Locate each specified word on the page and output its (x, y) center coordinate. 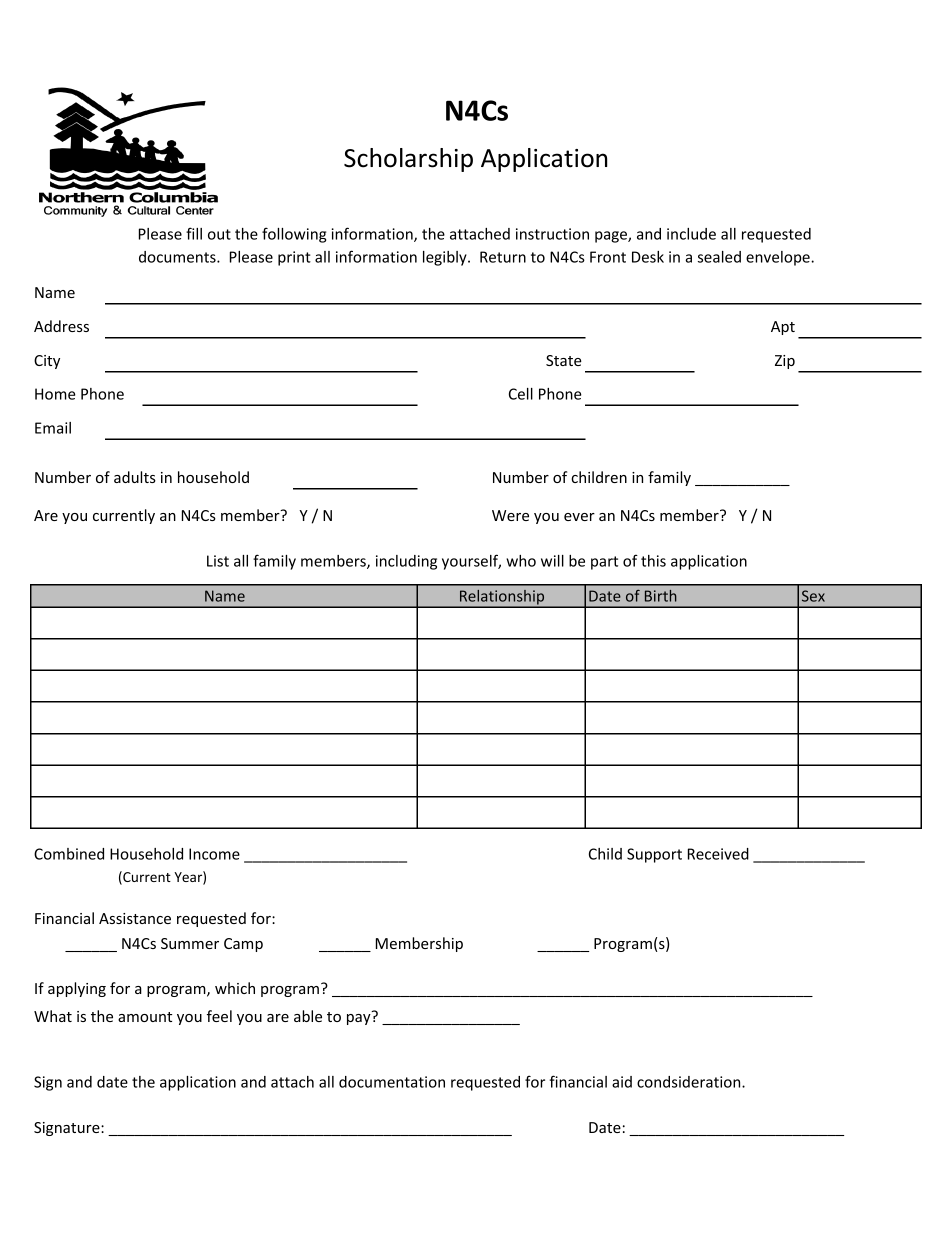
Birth (661, 596)
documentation (392, 1082)
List (218, 561)
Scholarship (408, 160)
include (691, 234)
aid (622, 1082)
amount (145, 1017)
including (406, 562)
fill (194, 233)
